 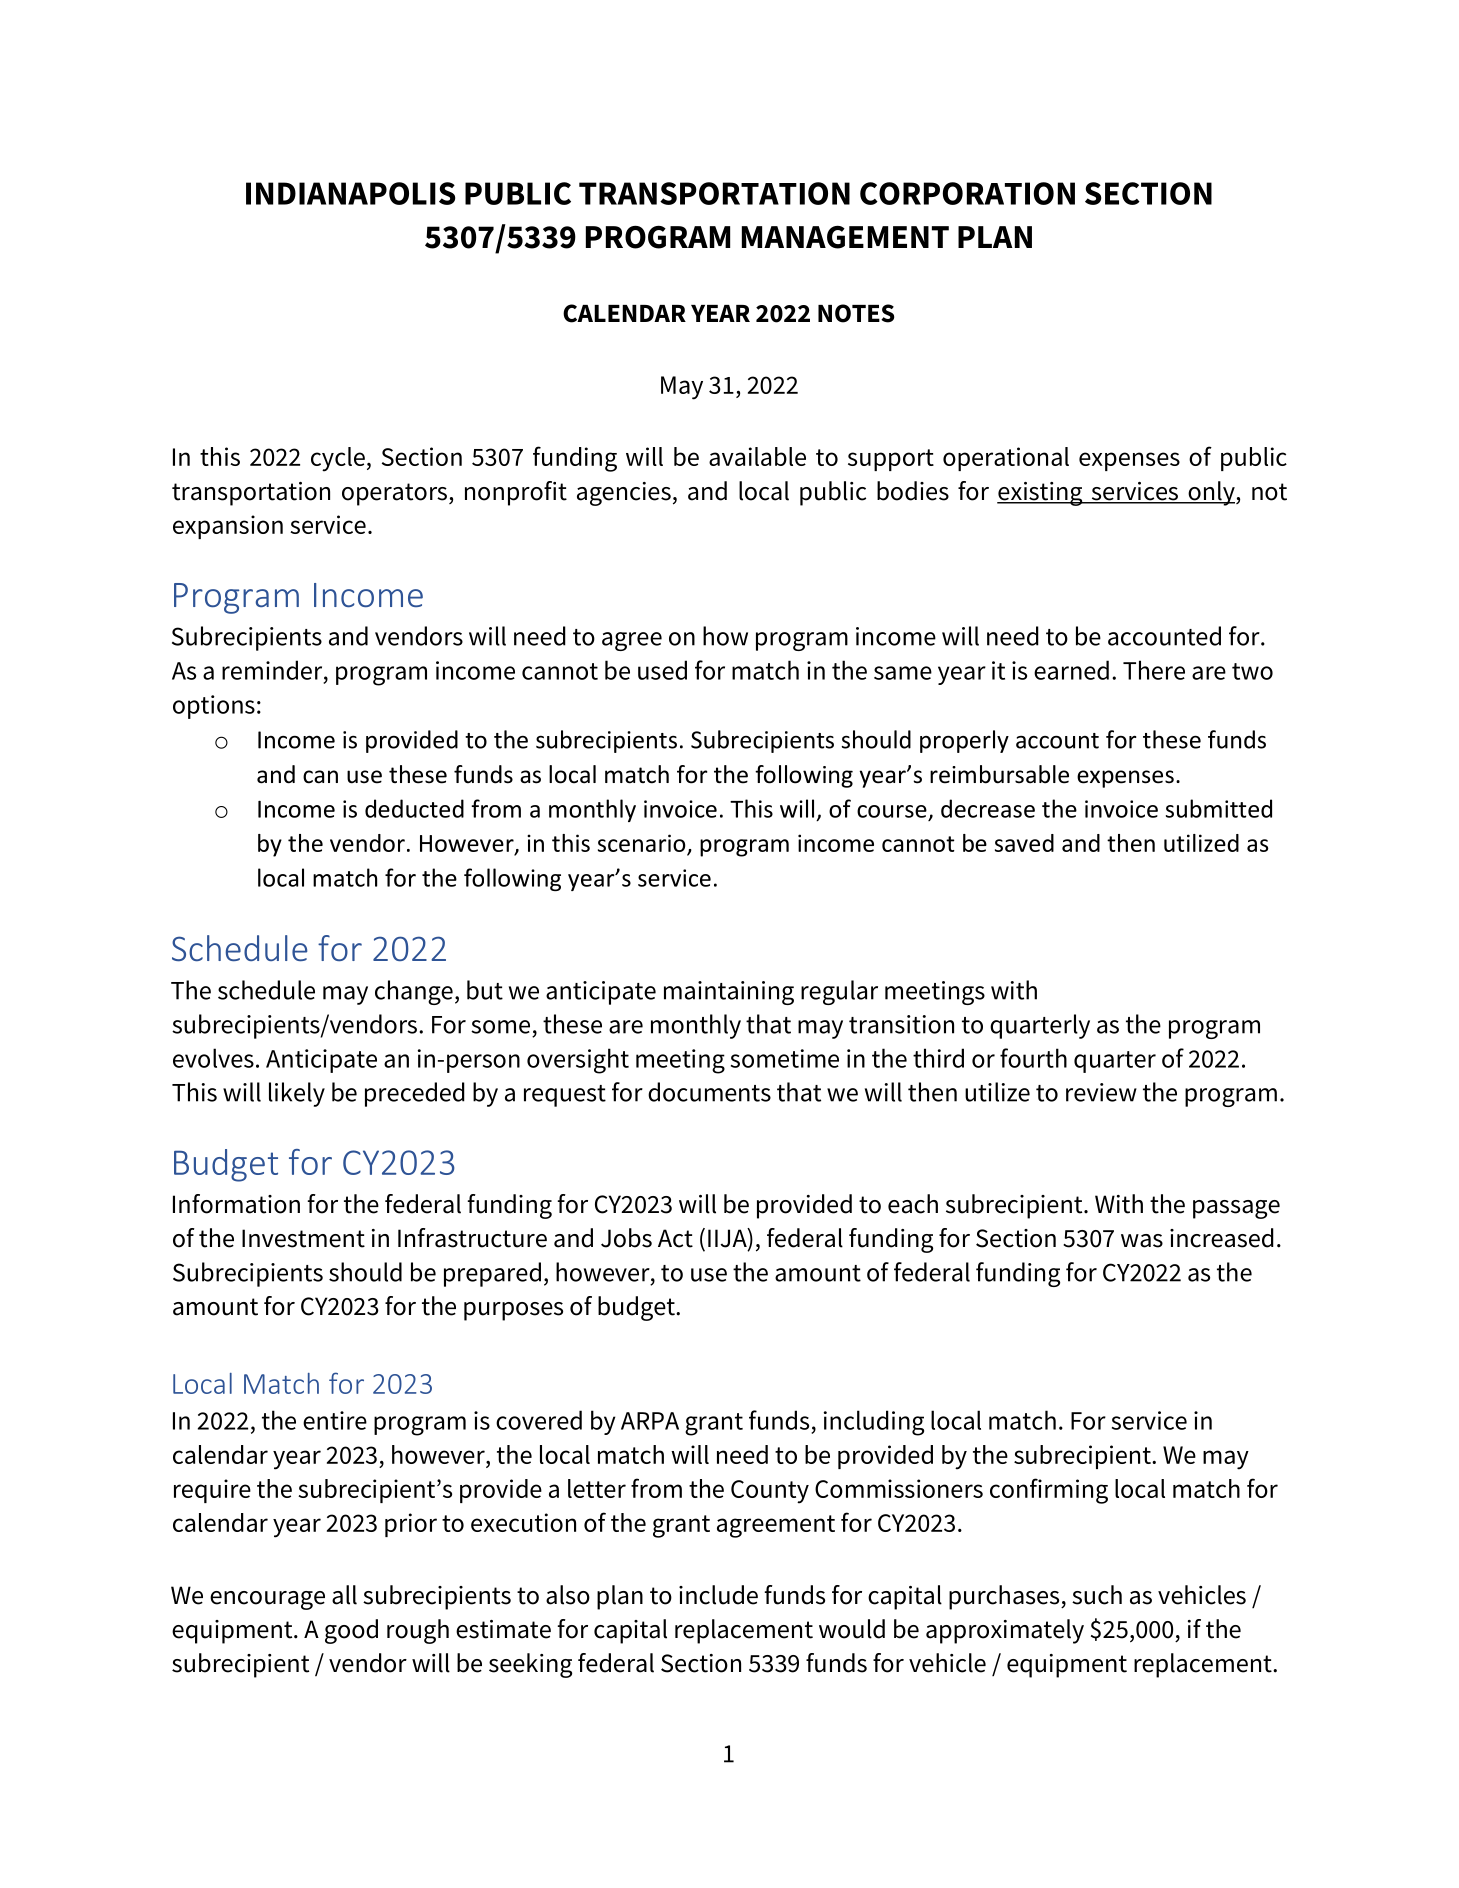 I want to click on review, so click(x=1101, y=1092).
